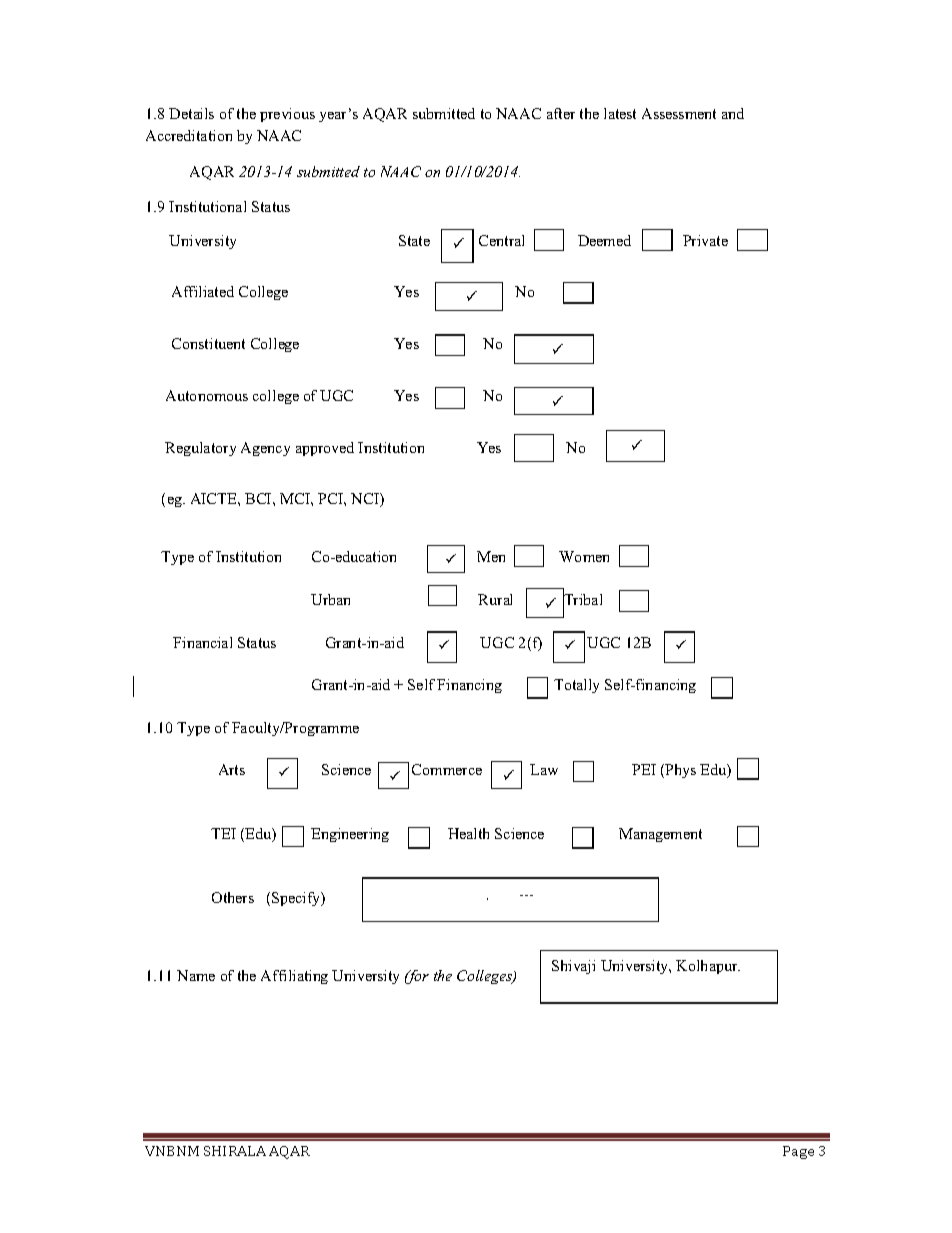 The width and height of the image is (952, 1233). I want to click on Name, so click(196, 975).
